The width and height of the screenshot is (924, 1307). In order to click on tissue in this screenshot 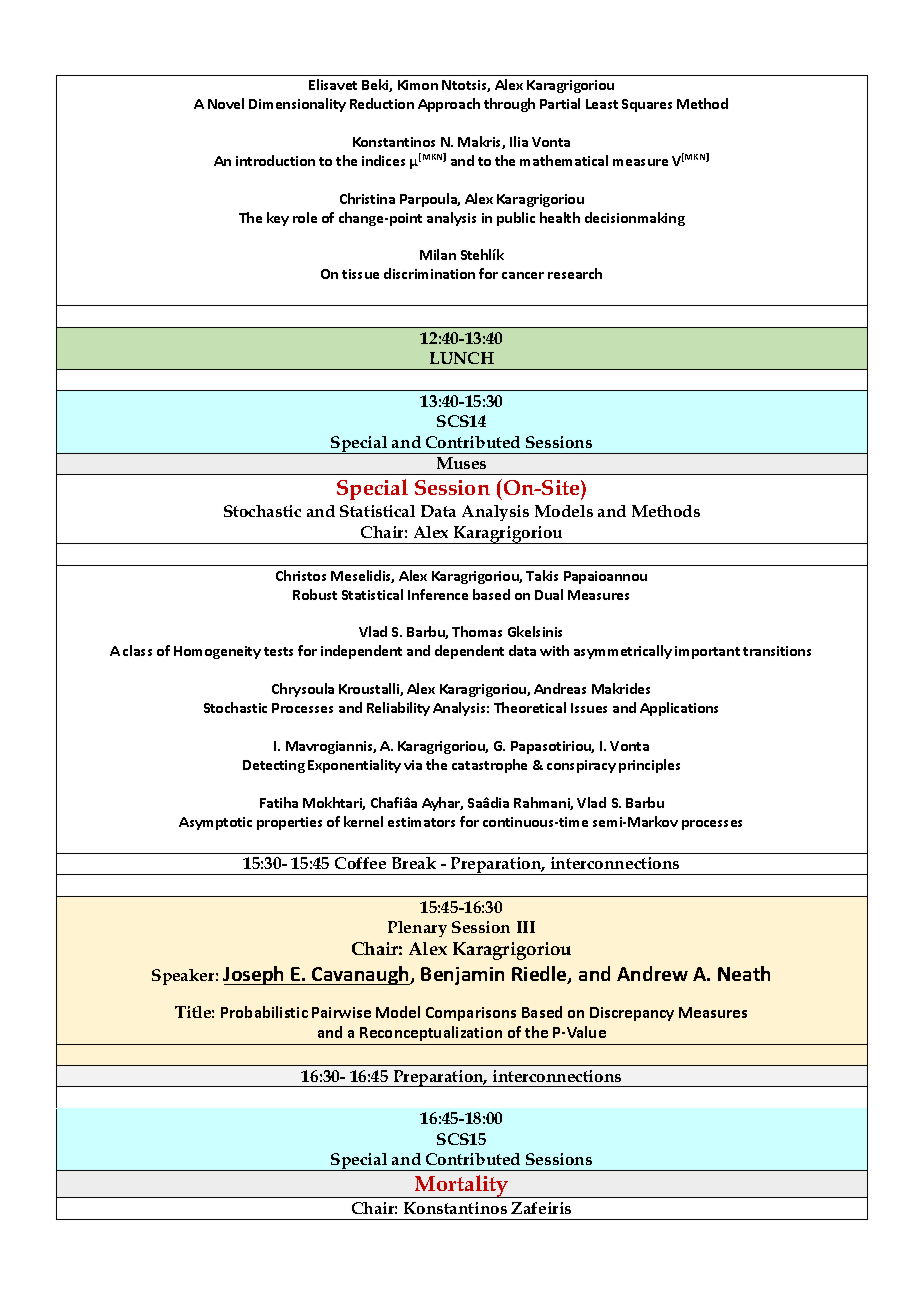, I will do `click(360, 274)`.
